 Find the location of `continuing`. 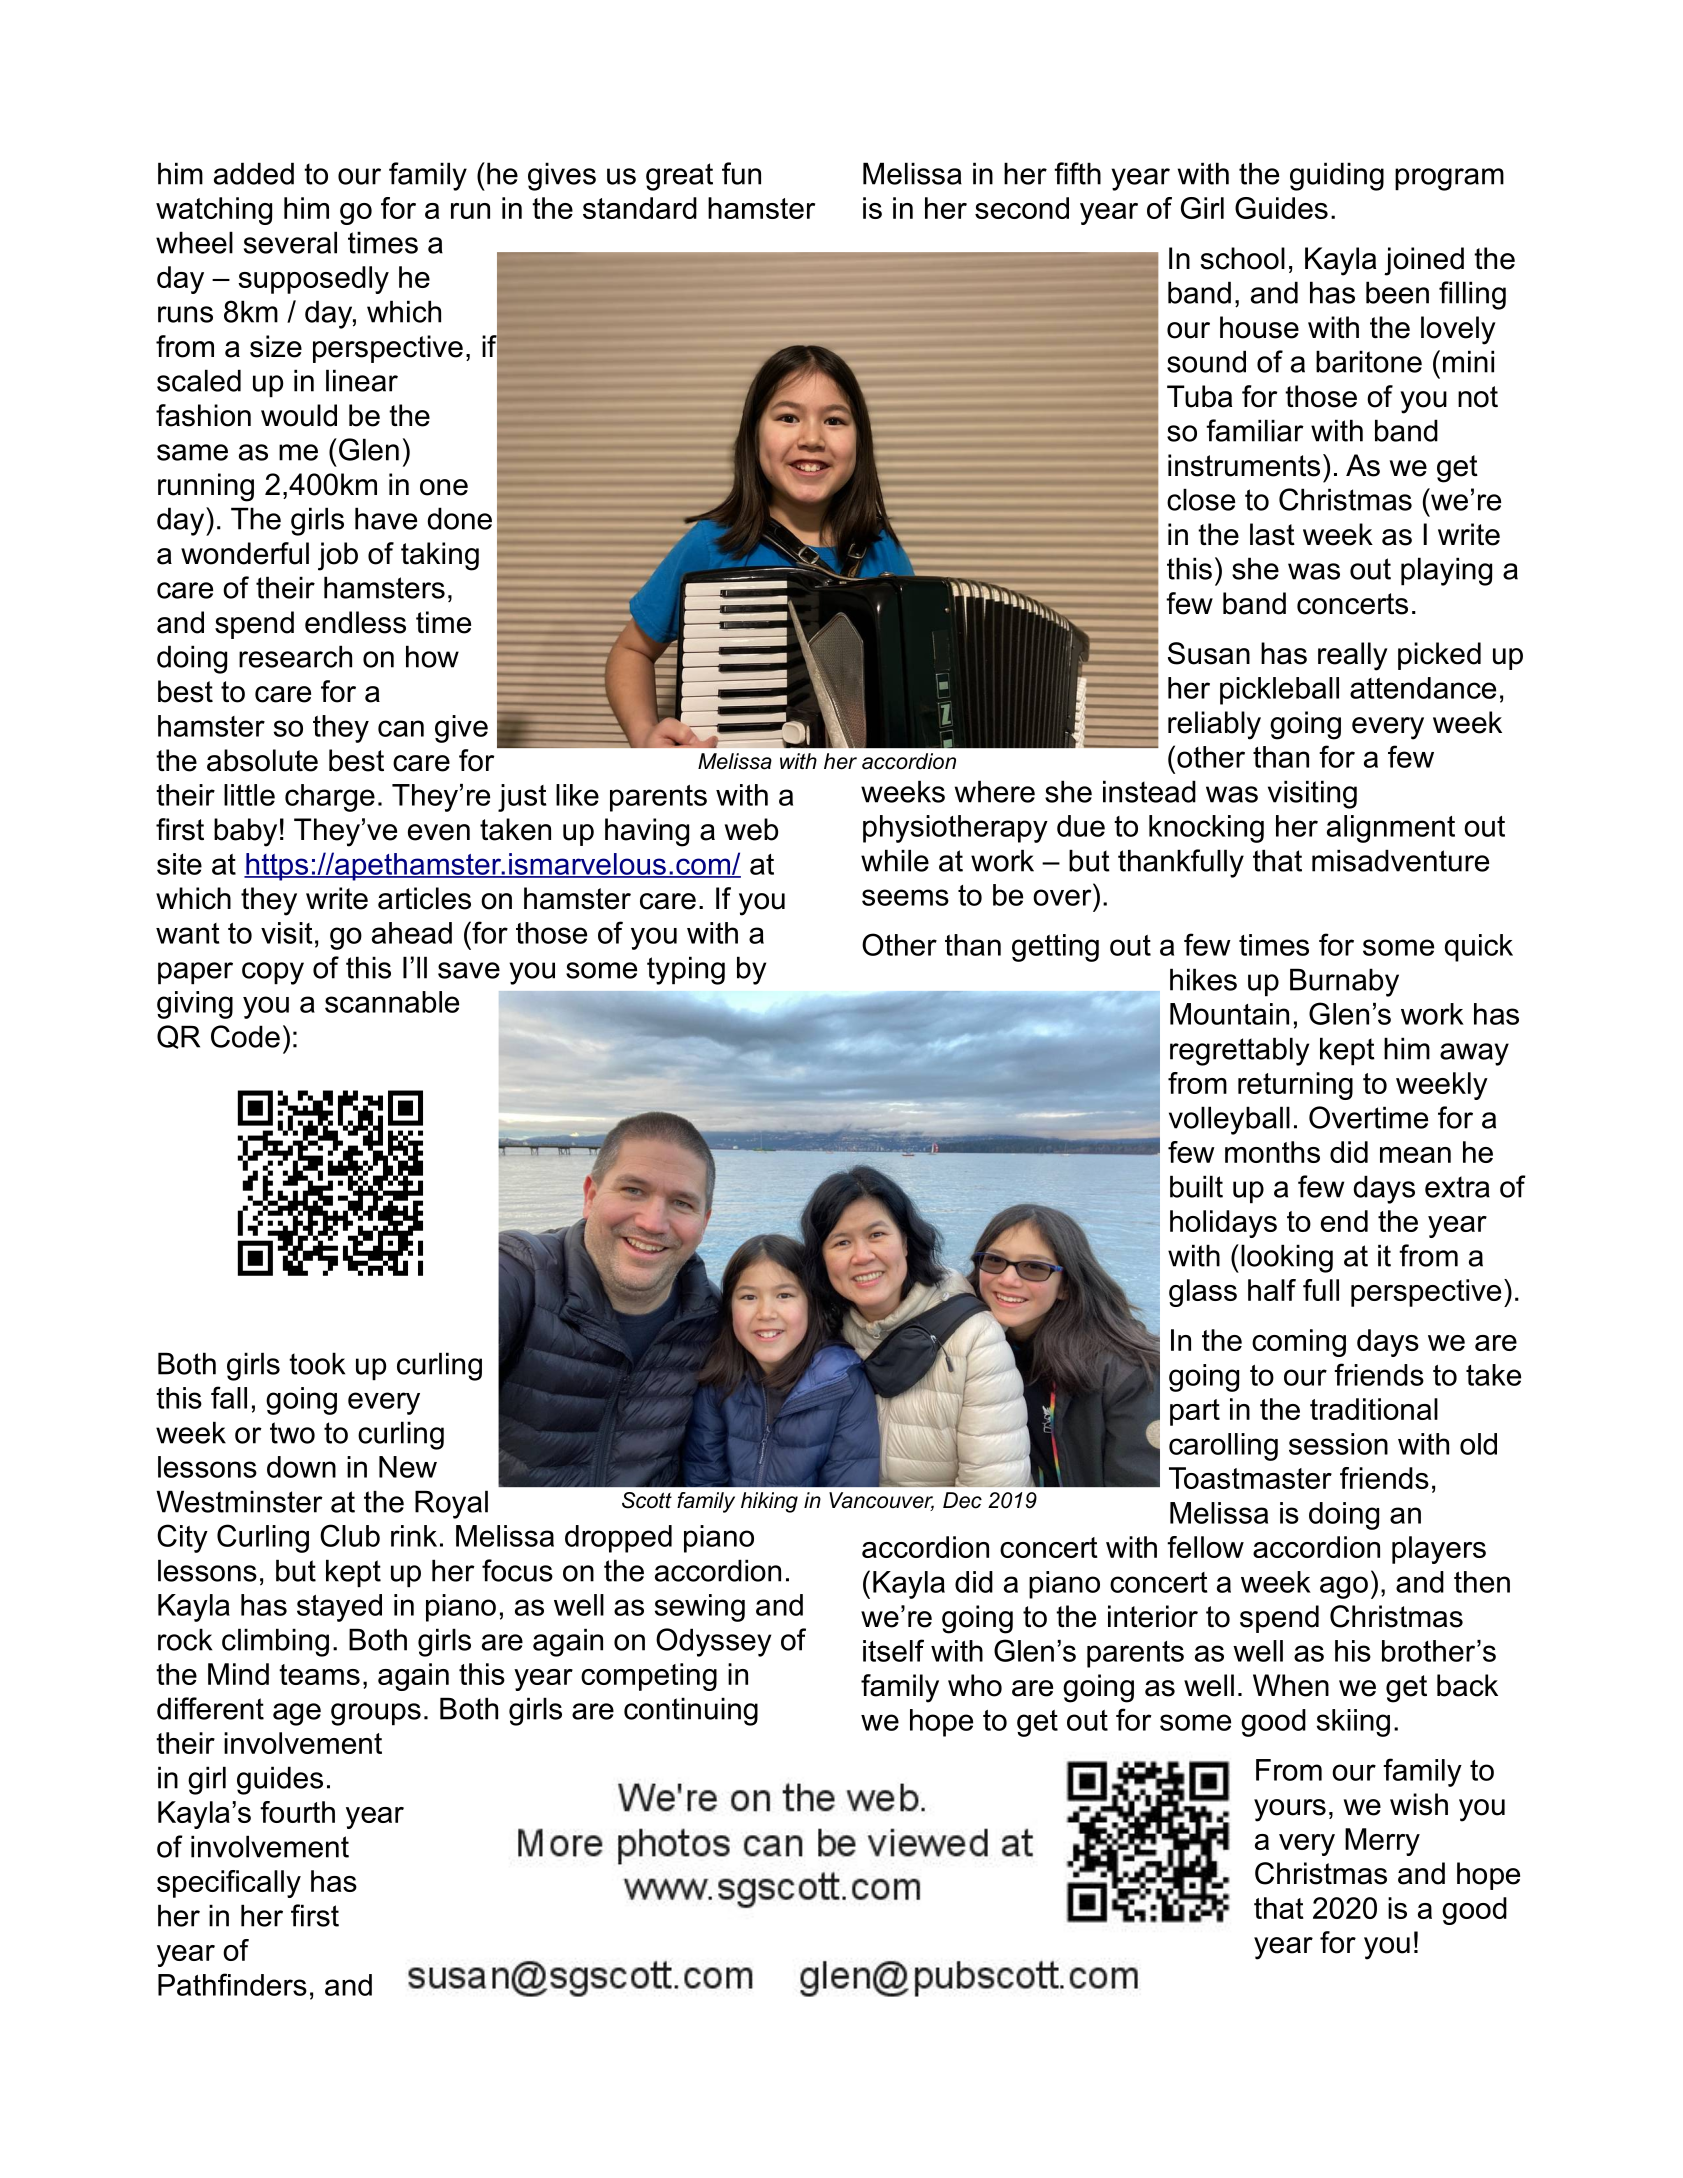

continuing is located at coordinates (691, 1711).
